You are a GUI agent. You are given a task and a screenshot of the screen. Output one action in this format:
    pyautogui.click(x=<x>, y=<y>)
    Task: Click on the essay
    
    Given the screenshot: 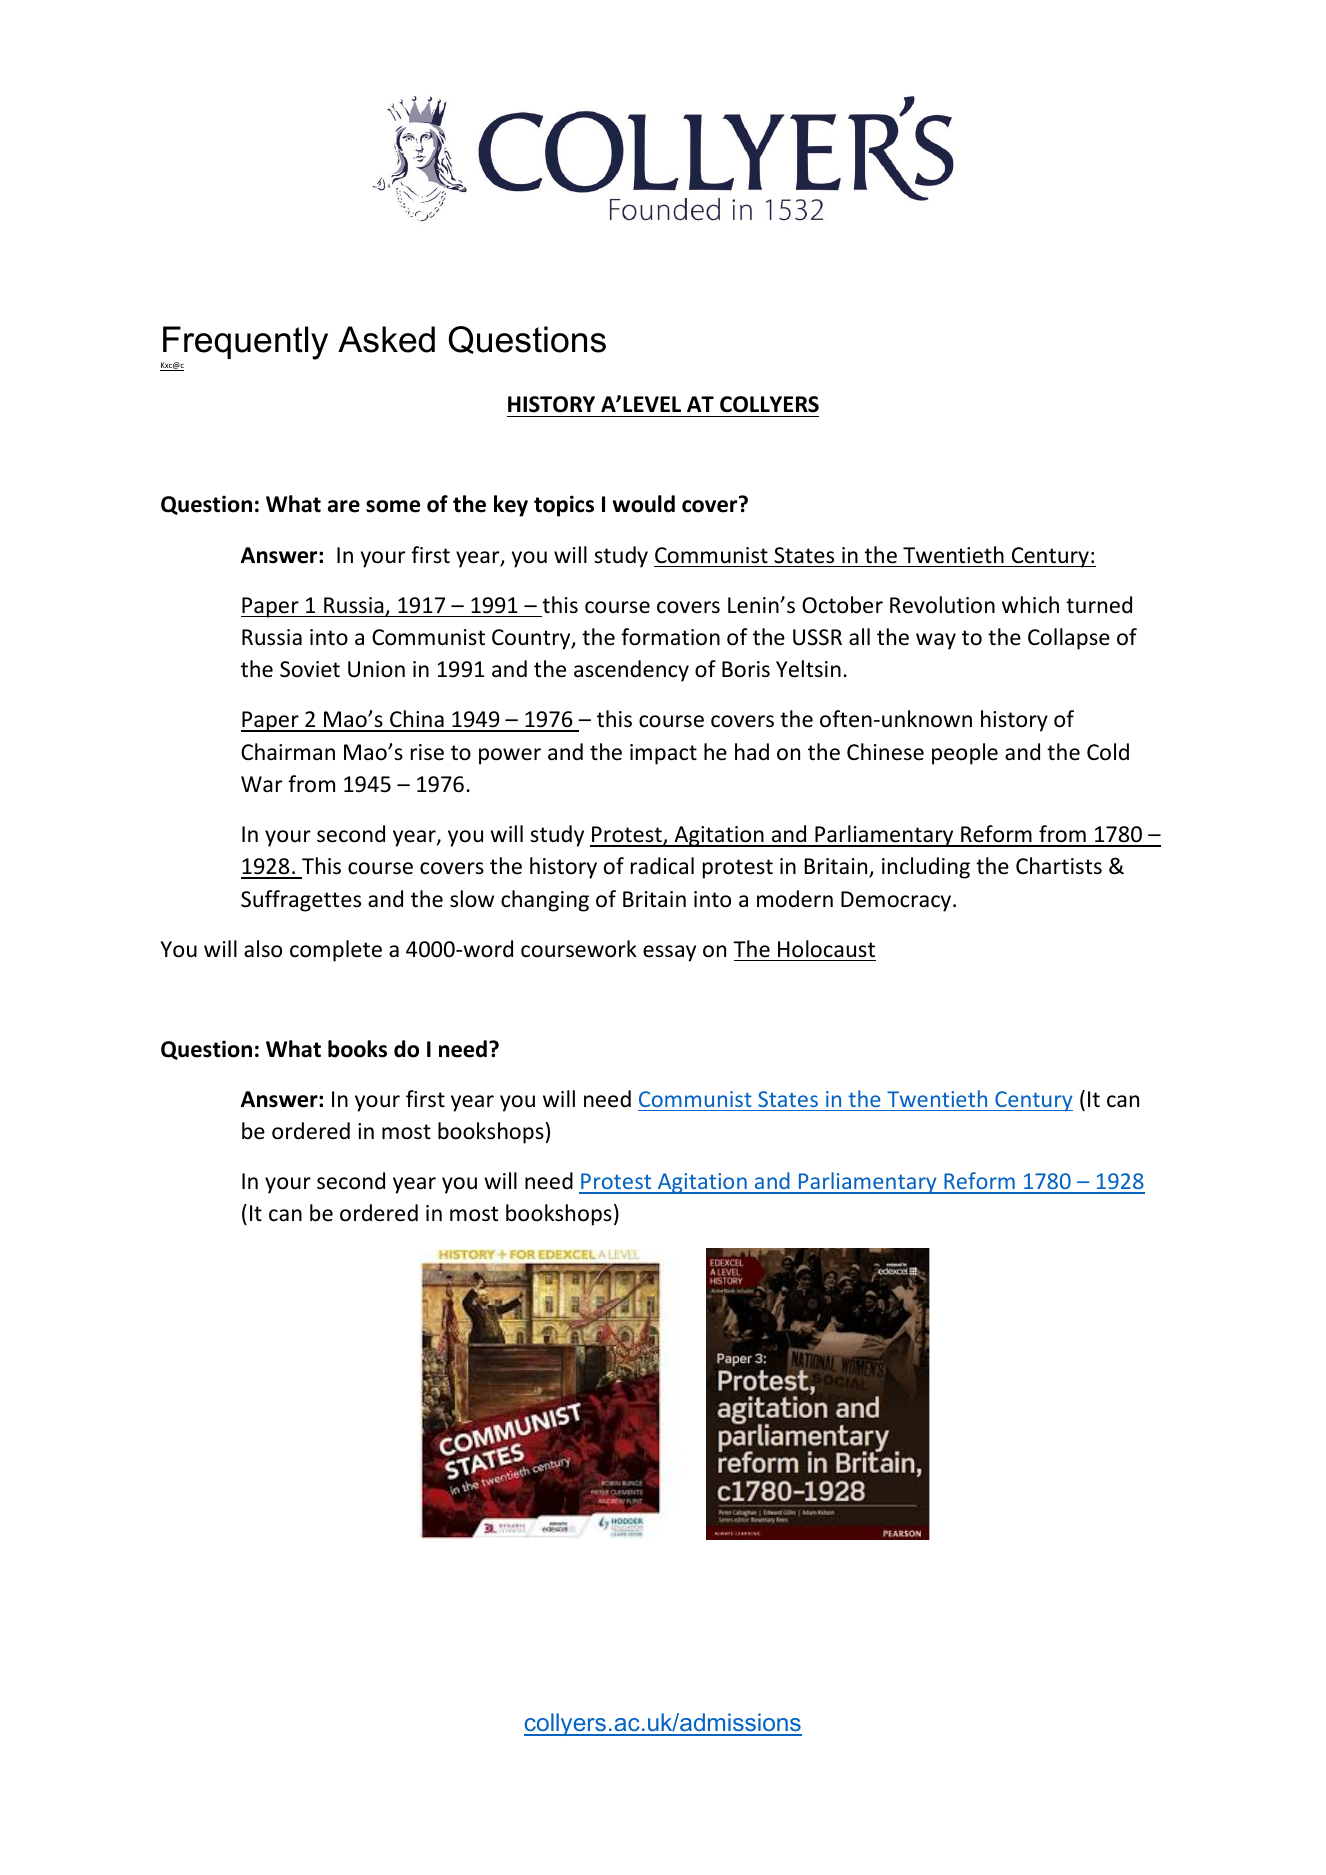 What is the action you would take?
    pyautogui.click(x=669, y=953)
